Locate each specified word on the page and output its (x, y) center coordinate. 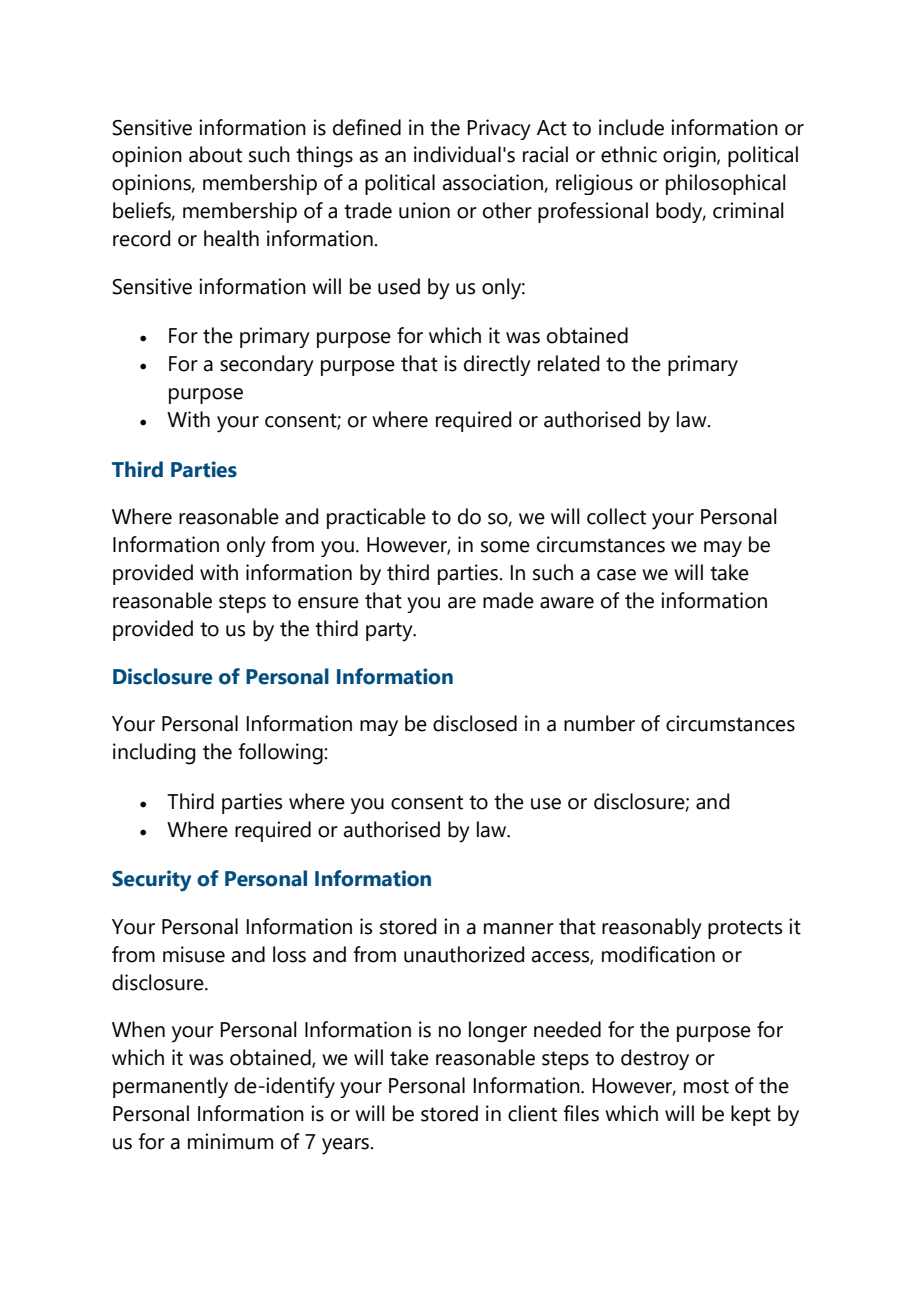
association (493, 182)
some (505, 547)
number (599, 723)
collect (616, 516)
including (154, 754)
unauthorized (464, 954)
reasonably (652, 928)
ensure (328, 603)
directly (497, 365)
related (568, 363)
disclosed (475, 723)
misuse (194, 954)
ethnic (629, 154)
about (215, 154)
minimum (230, 1141)
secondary (267, 365)
